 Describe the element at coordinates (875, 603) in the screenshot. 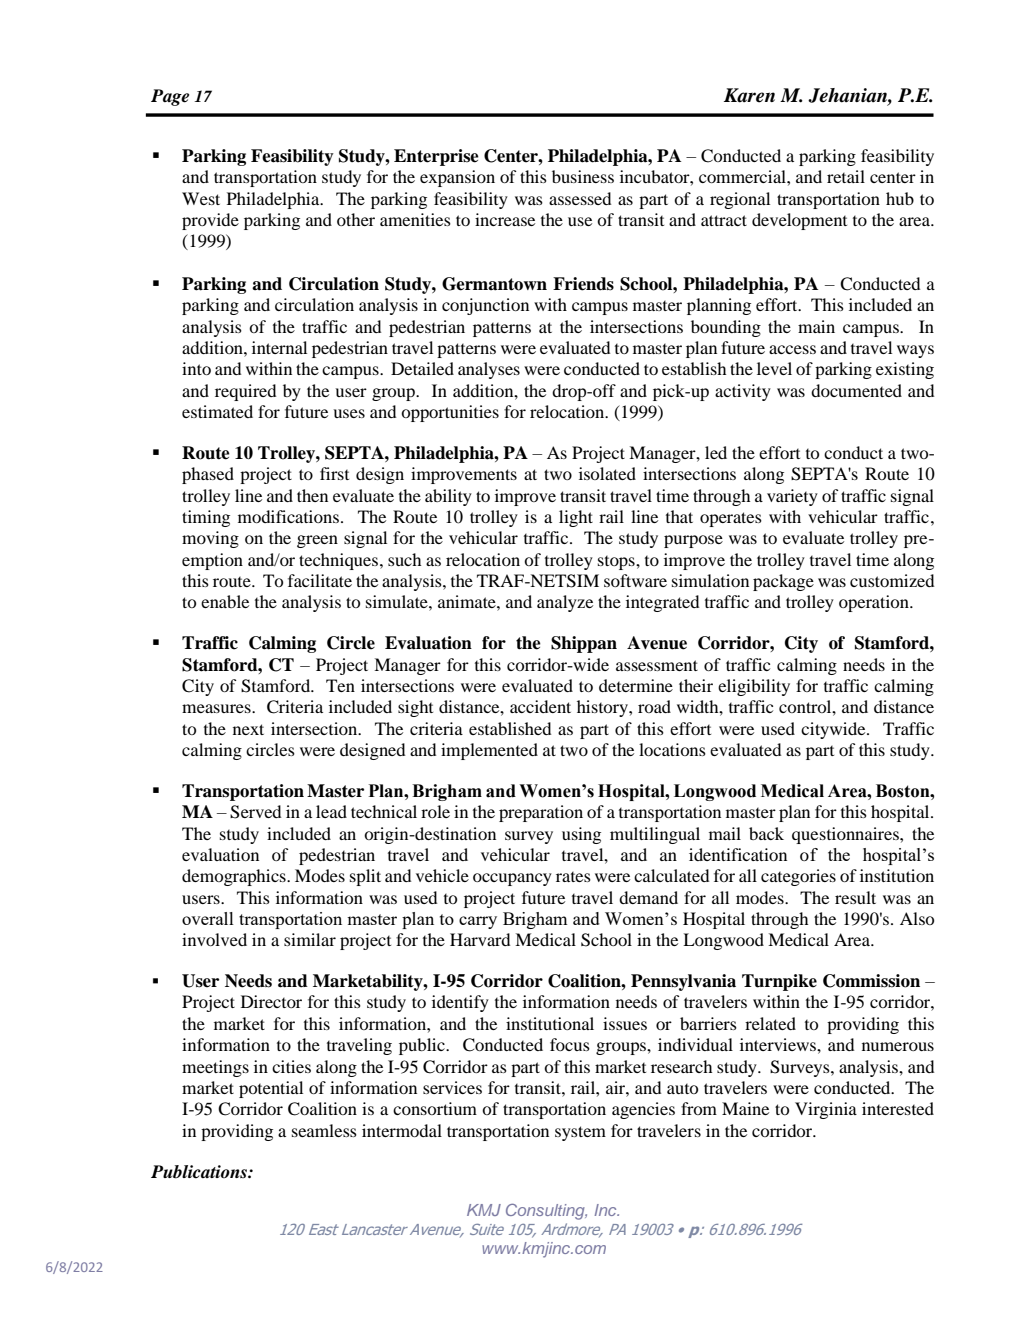

I see `operation` at that location.
